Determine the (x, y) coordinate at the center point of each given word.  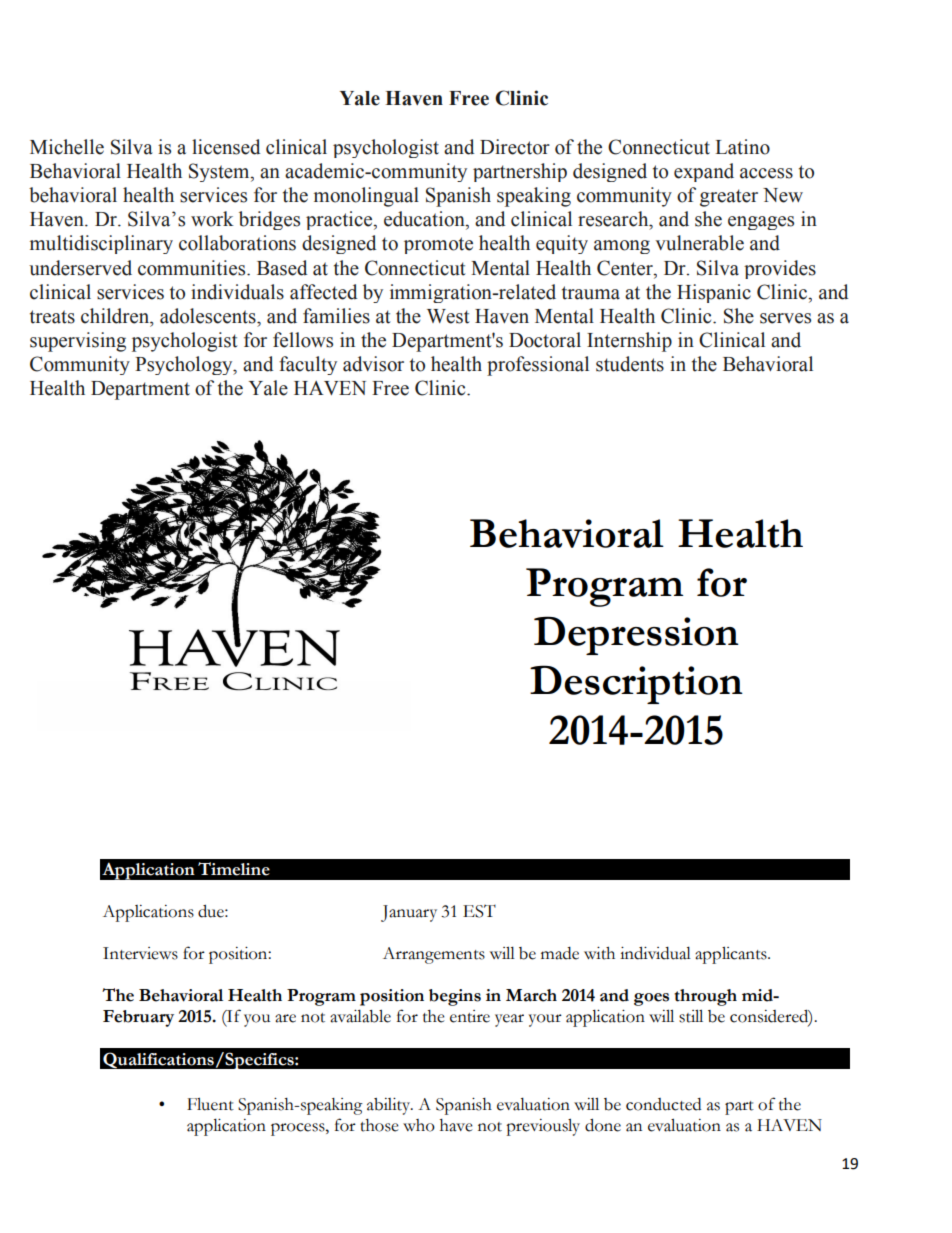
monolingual (366, 197)
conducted (663, 1104)
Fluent (210, 1104)
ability (390, 1106)
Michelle (67, 147)
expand (704, 172)
